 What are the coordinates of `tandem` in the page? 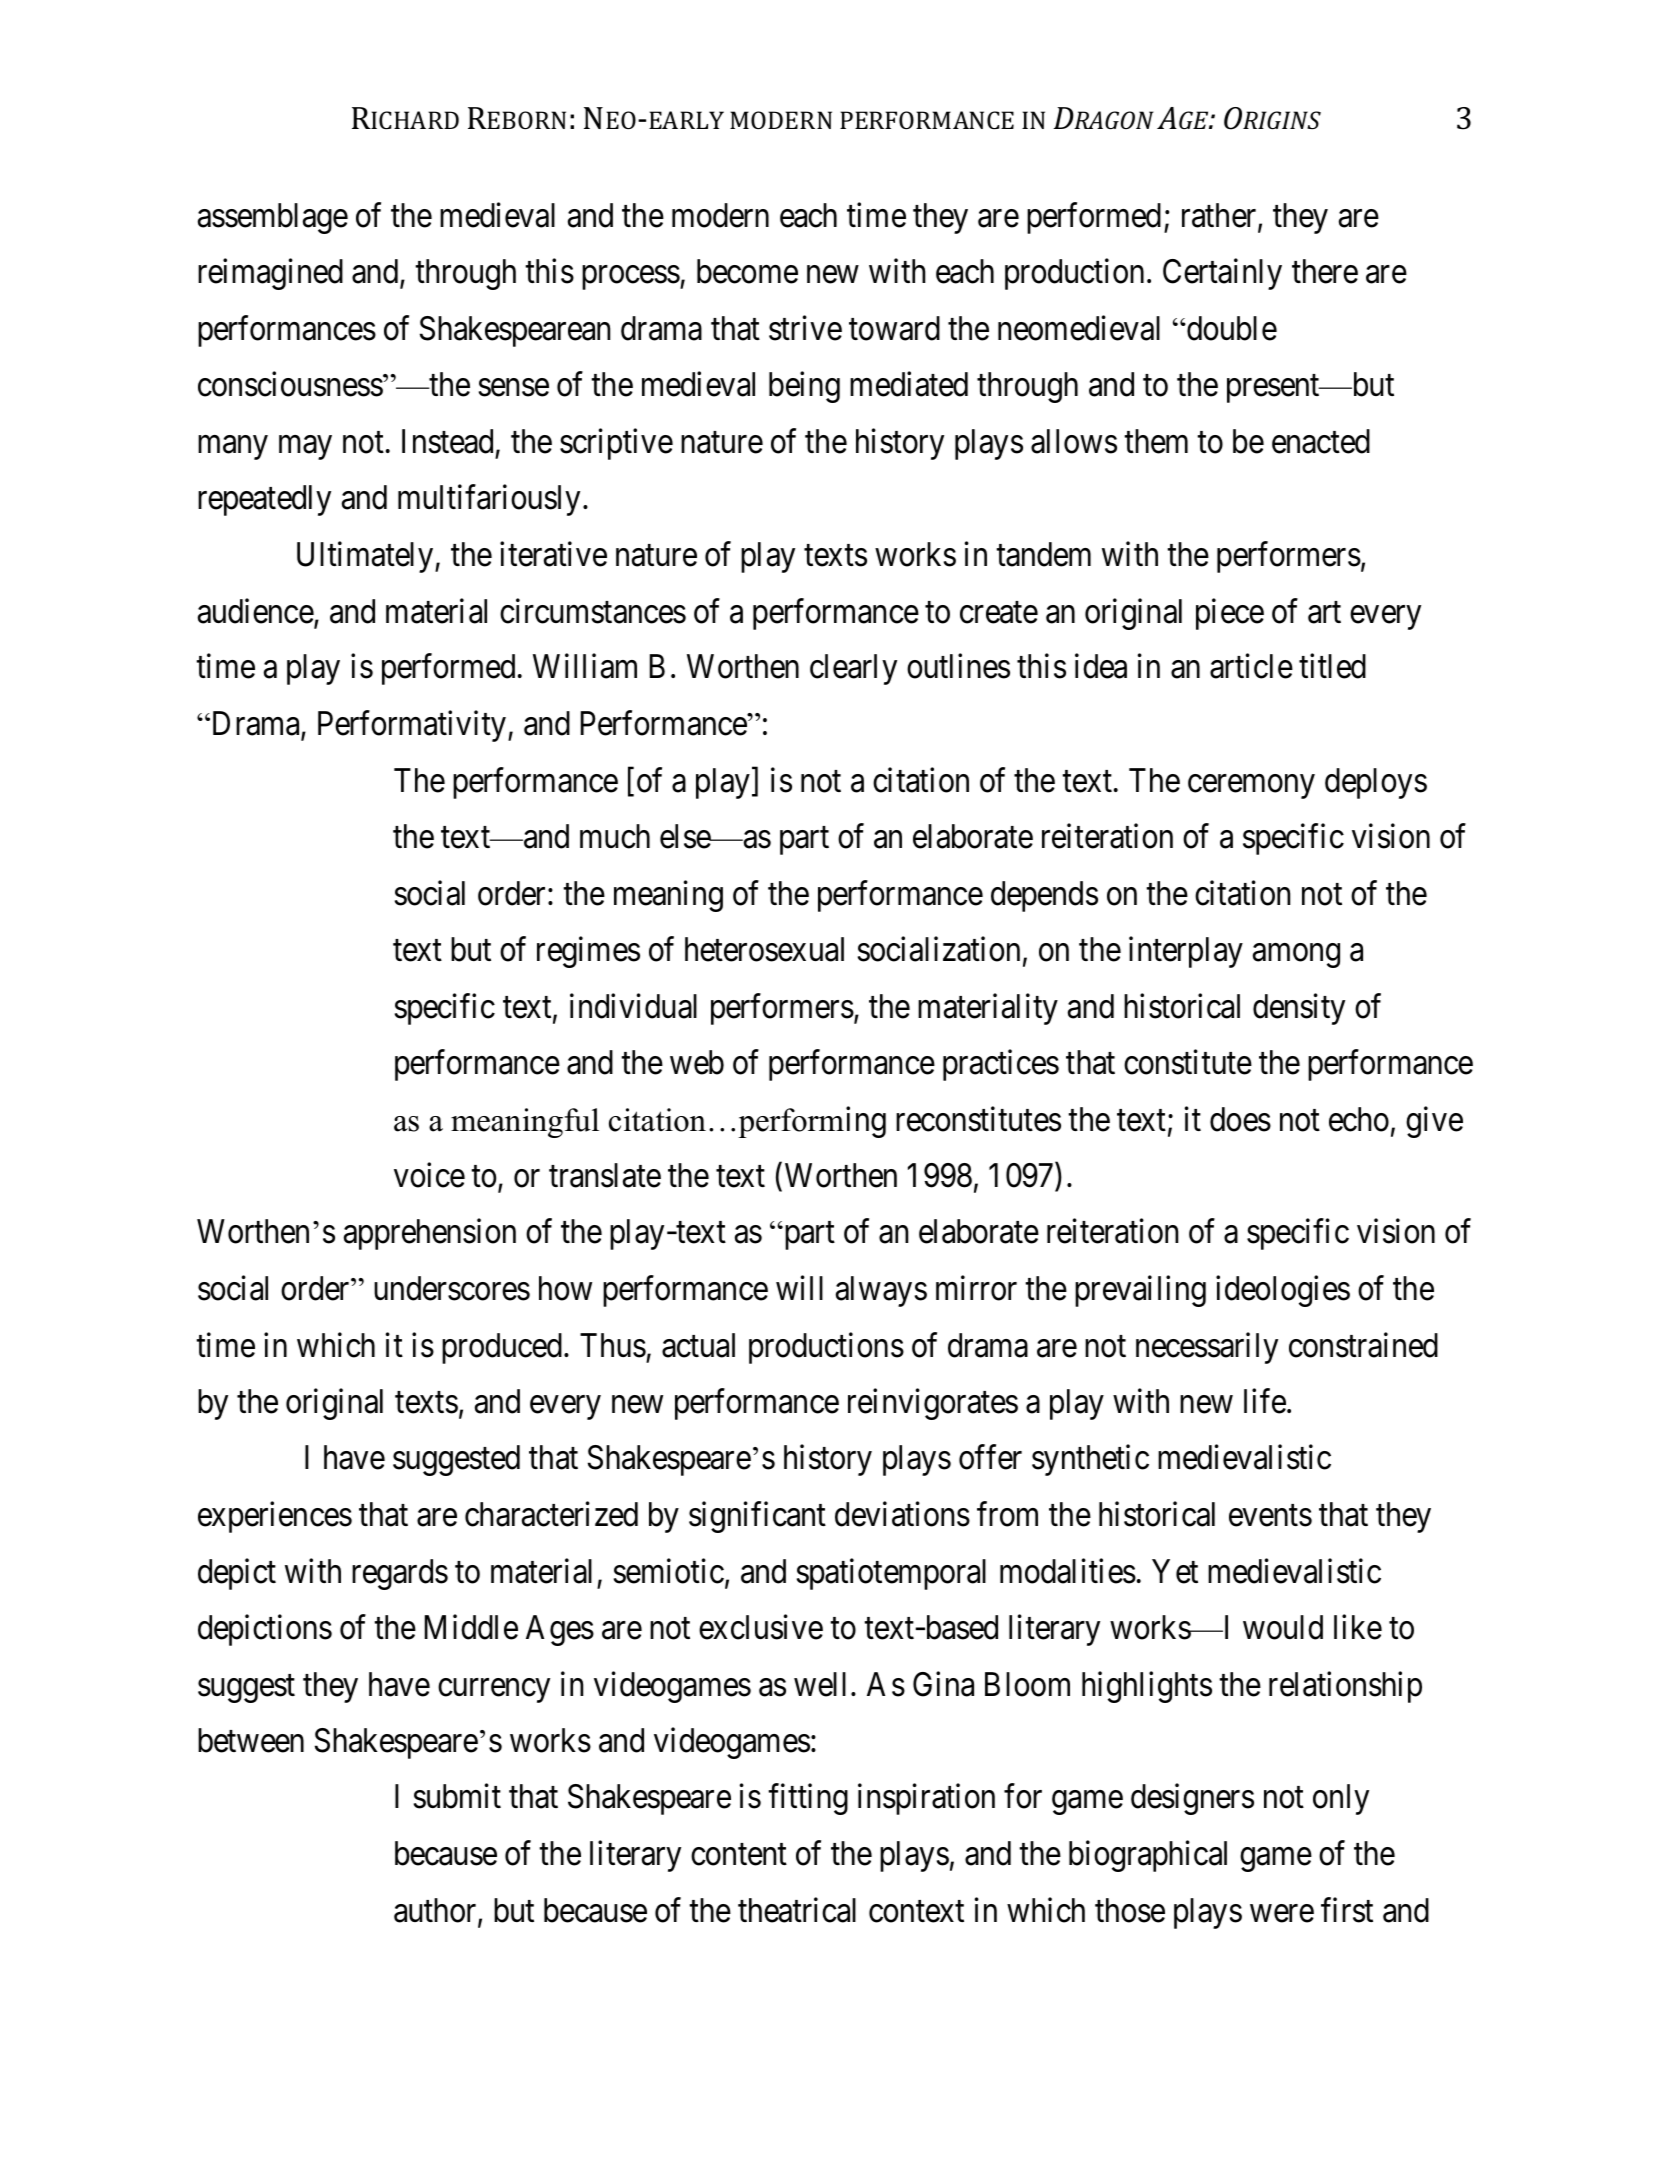 It's located at (1043, 554).
